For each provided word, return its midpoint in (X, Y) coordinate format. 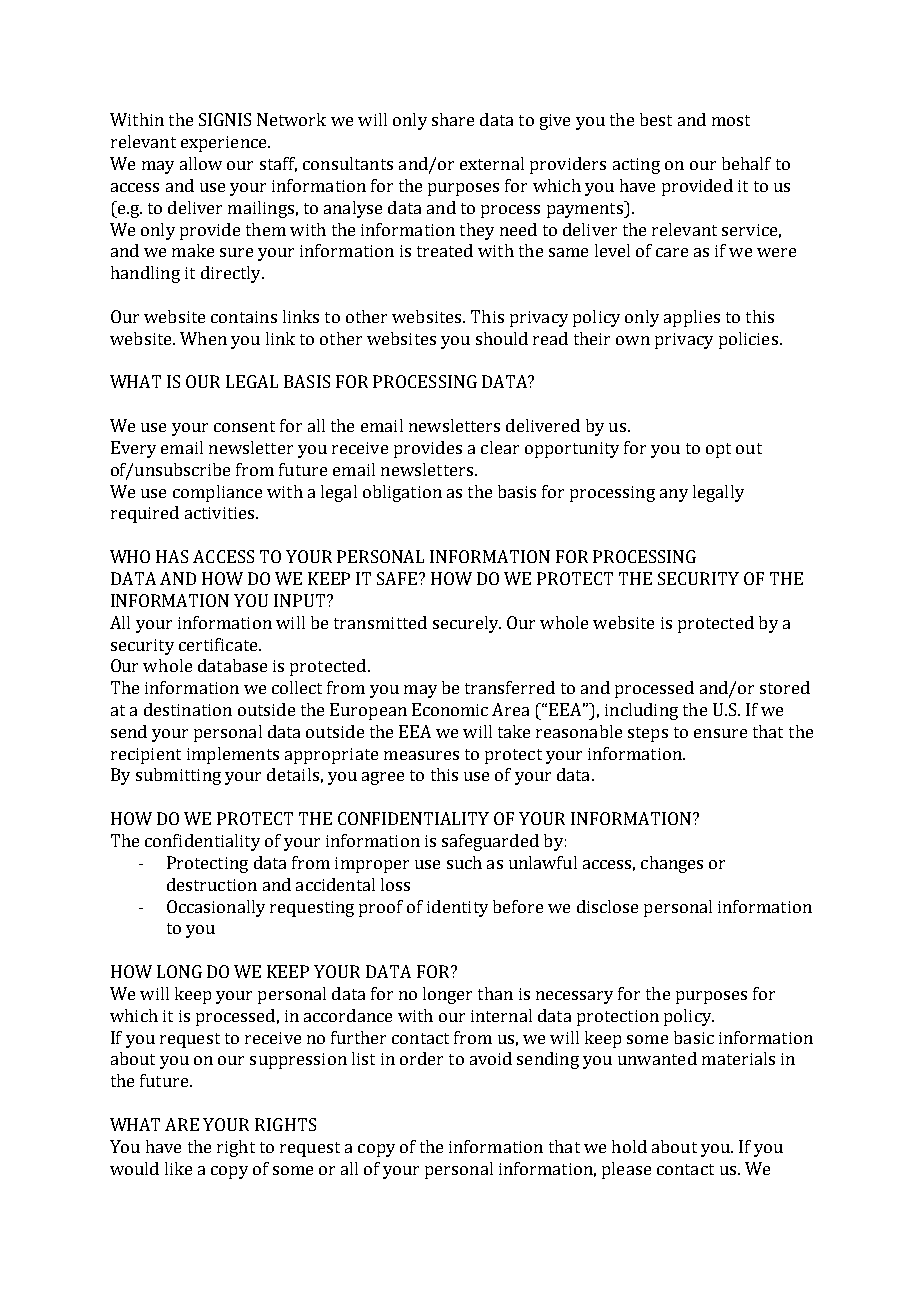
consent (244, 426)
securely (467, 624)
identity (457, 908)
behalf (746, 163)
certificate (219, 644)
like (178, 1168)
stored (785, 687)
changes (672, 864)
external (492, 163)
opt (718, 450)
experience (225, 144)
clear (500, 447)
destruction (212, 884)
